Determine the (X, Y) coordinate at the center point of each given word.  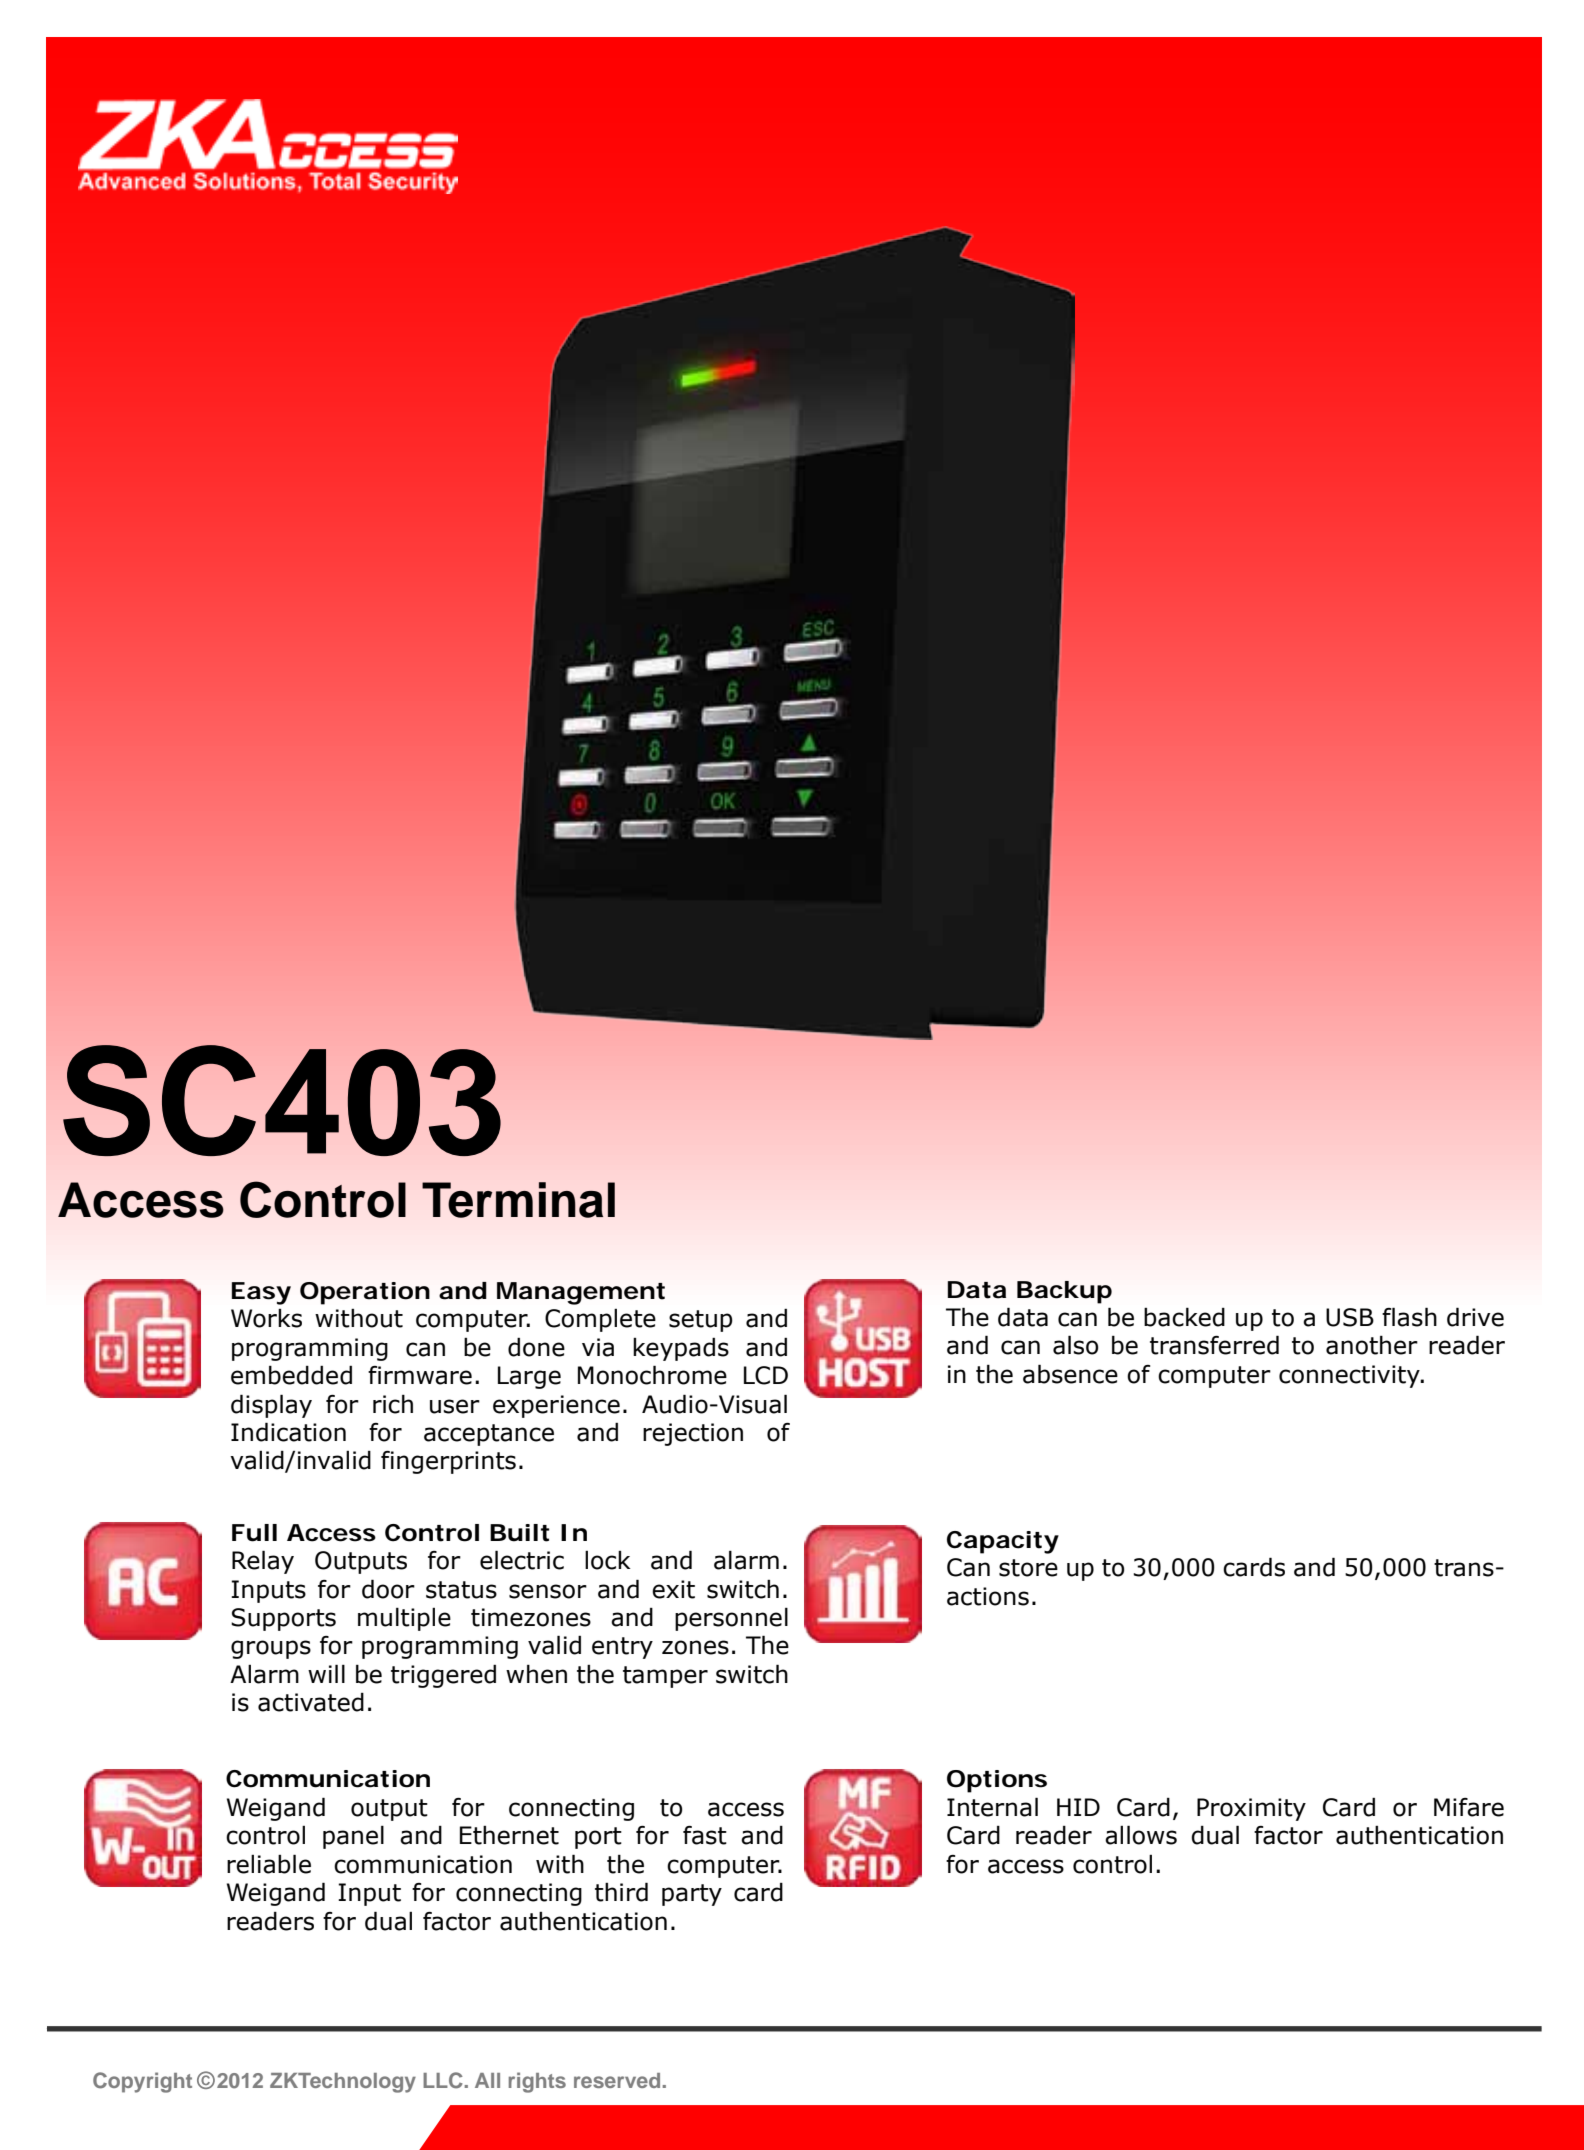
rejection (693, 1434)
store (1028, 1568)
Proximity (1251, 1809)
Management (581, 1293)
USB (1350, 1317)
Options (997, 1781)
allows (1141, 1835)
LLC (443, 2080)
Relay (263, 1562)
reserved (617, 2080)
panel (353, 1837)
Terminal (518, 1200)
